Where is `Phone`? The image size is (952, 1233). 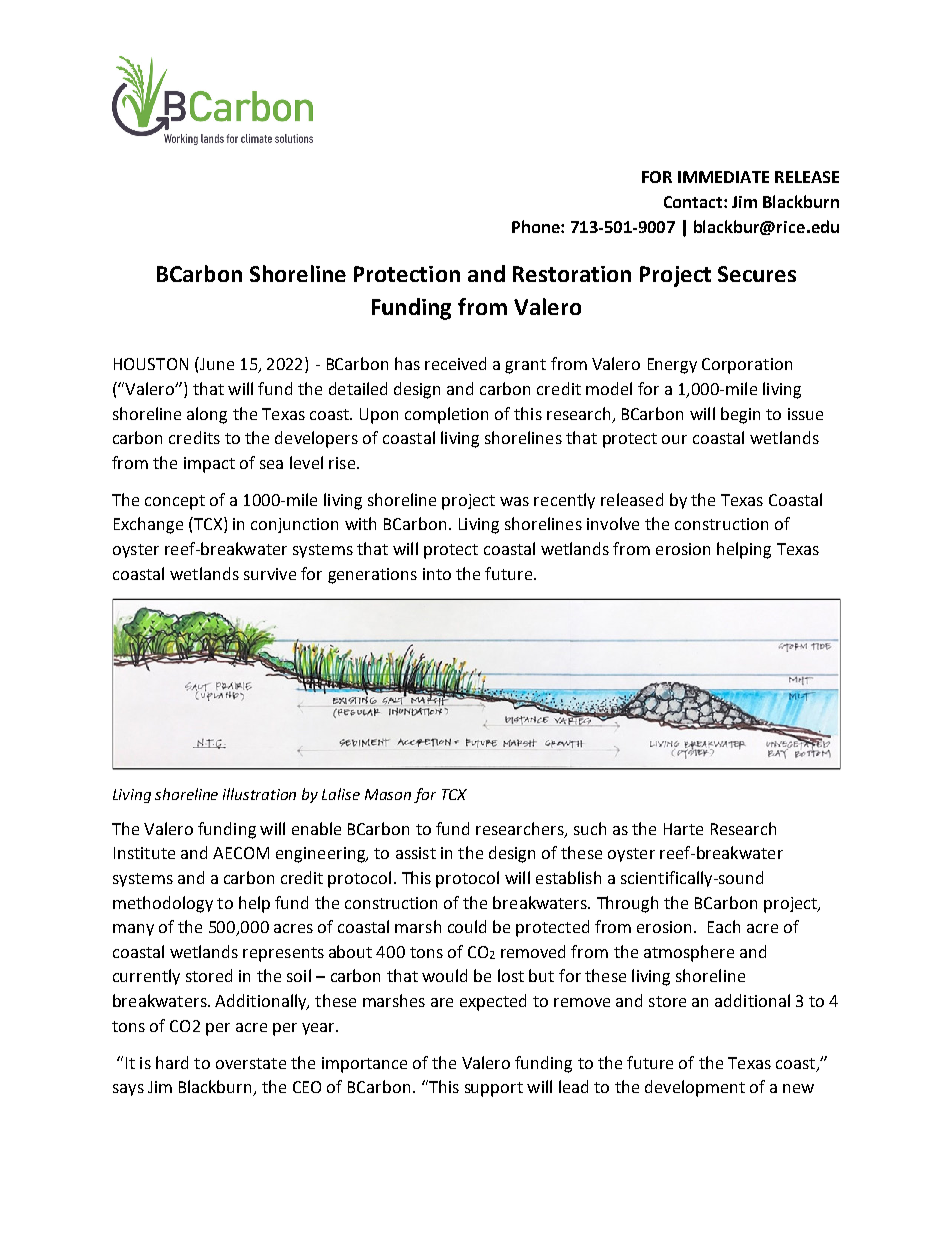
Phone is located at coordinates (537, 226).
